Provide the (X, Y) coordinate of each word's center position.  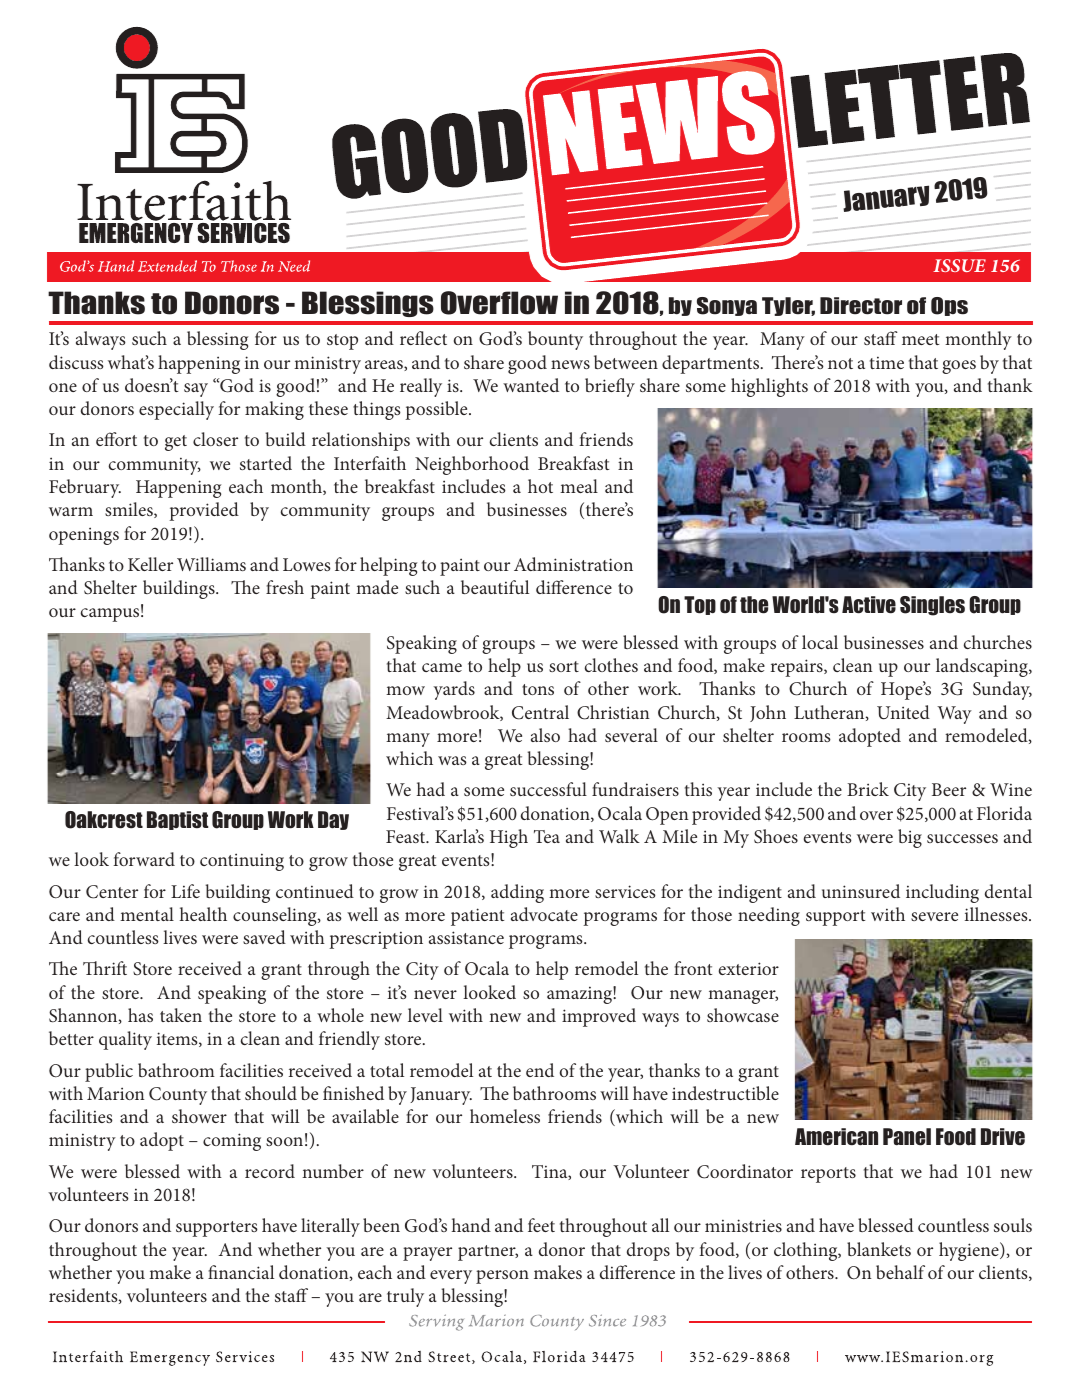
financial (241, 1272)
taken (181, 1015)
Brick (868, 789)
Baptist (177, 820)
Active (869, 605)
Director (861, 306)
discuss (76, 362)
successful (548, 789)
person (502, 1277)
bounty (555, 340)
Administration (573, 564)
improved (599, 1017)
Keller (150, 564)
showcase (743, 1015)
